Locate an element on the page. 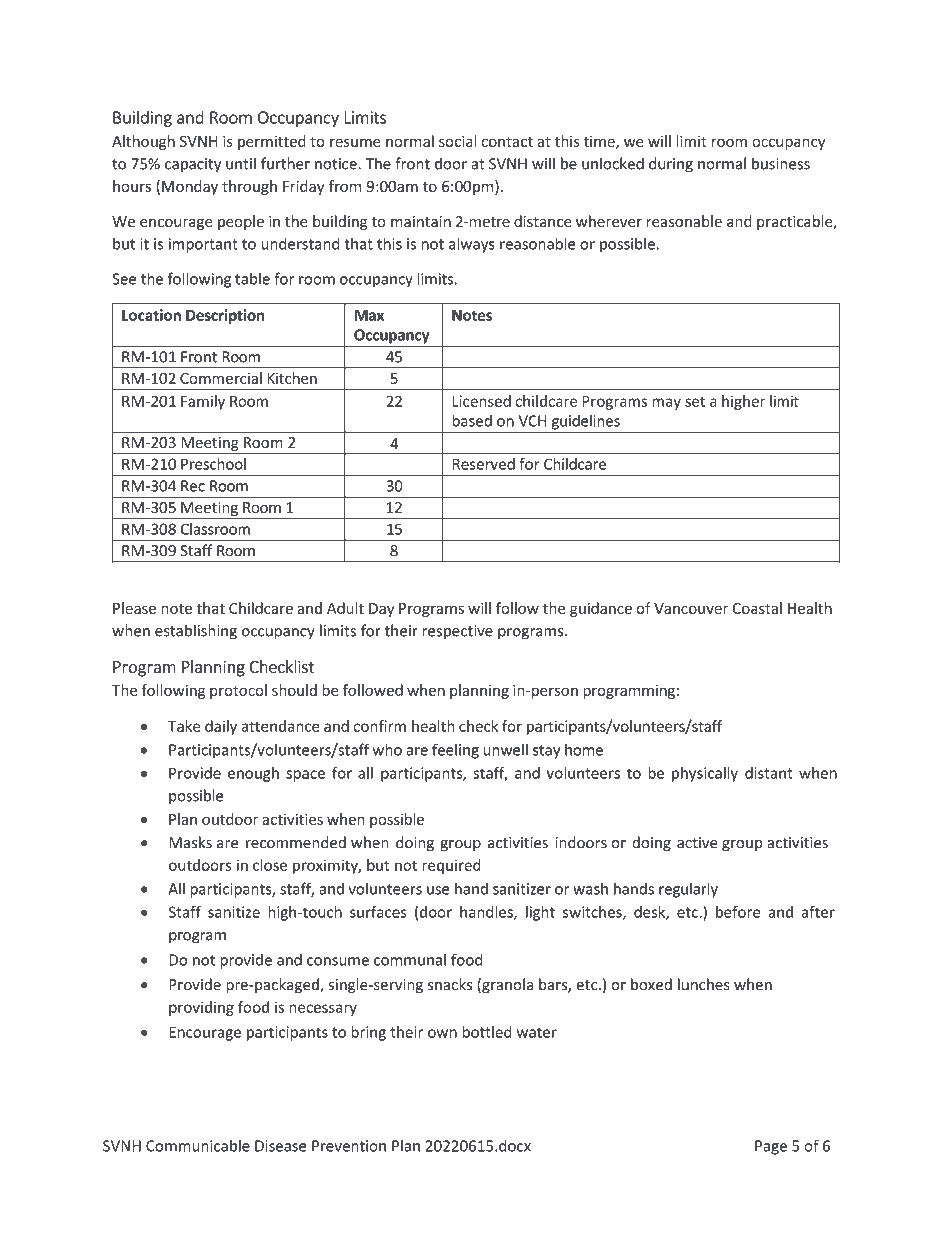  bottled is located at coordinates (487, 1032).
